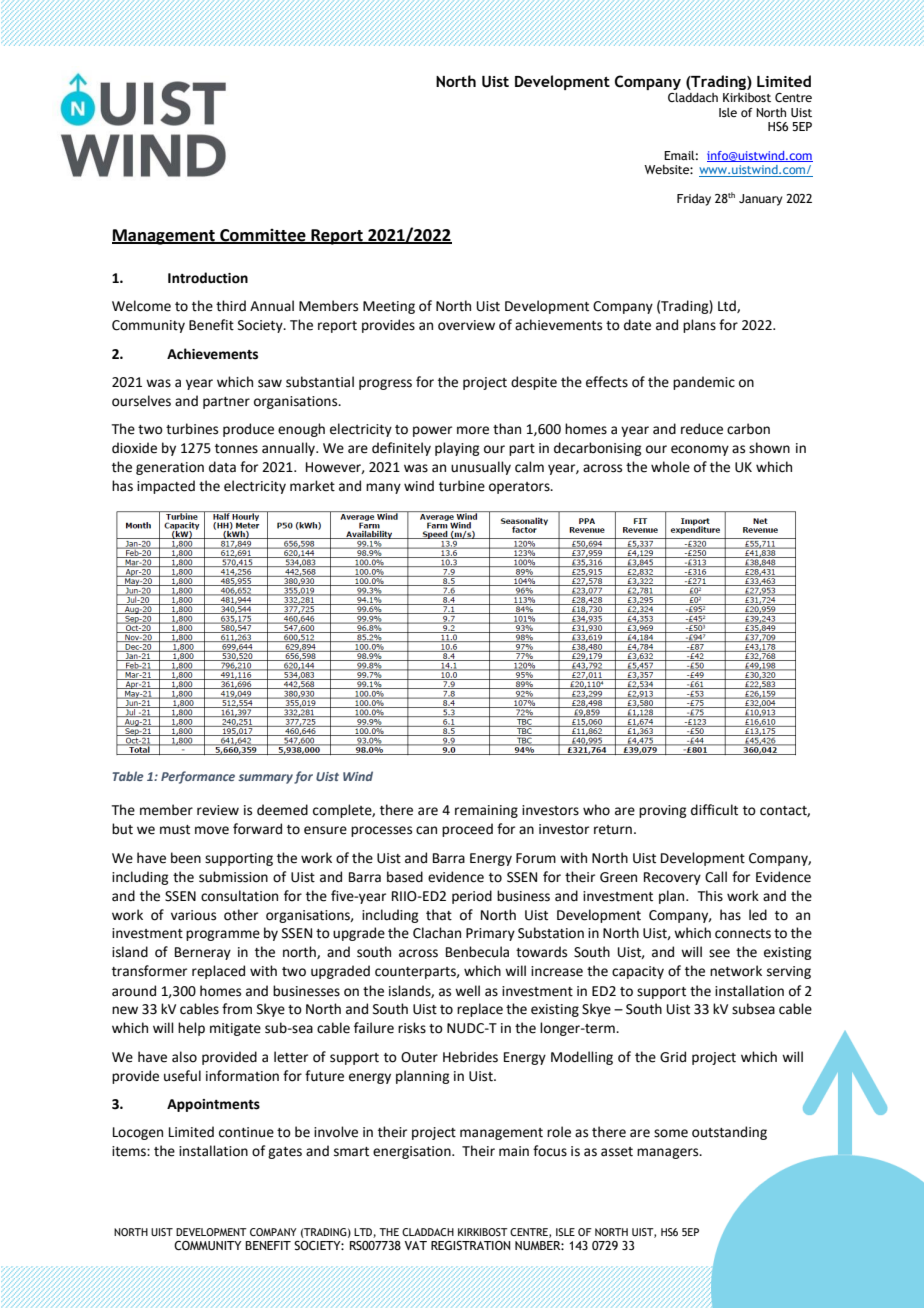 Image resolution: width=924 pixels, height=1308 pixels. Describe the element at coordinates (520, 488) in the screenshot. I see `operators` at that location.
